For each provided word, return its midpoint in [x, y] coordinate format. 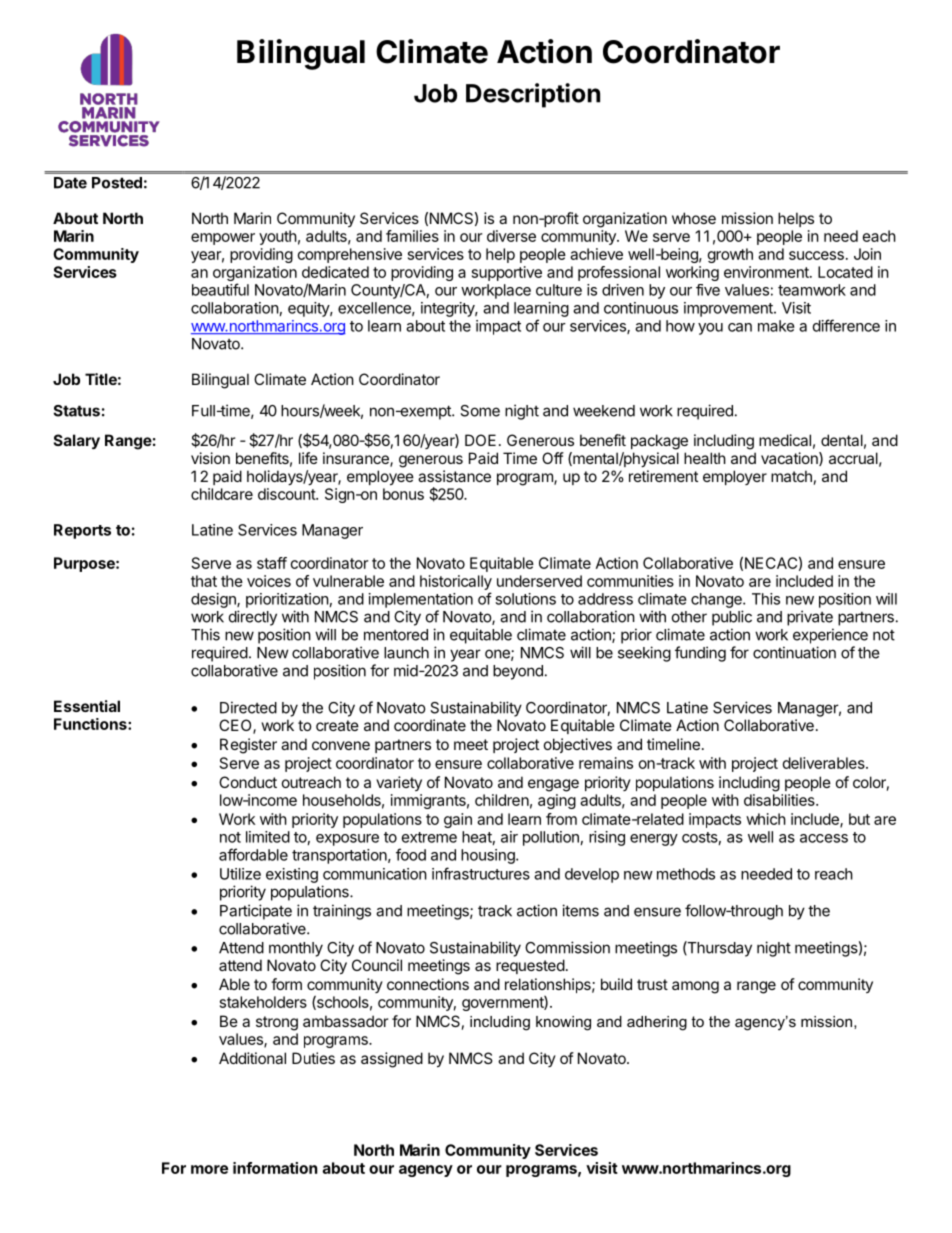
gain [458, 820]
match [791, 476]
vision [210, 458]
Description [533, 95]
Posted [117, 183]
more [209, 1169]
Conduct [248, 782]
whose [694, 218]
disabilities [780, 800]
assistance [454, 476]
